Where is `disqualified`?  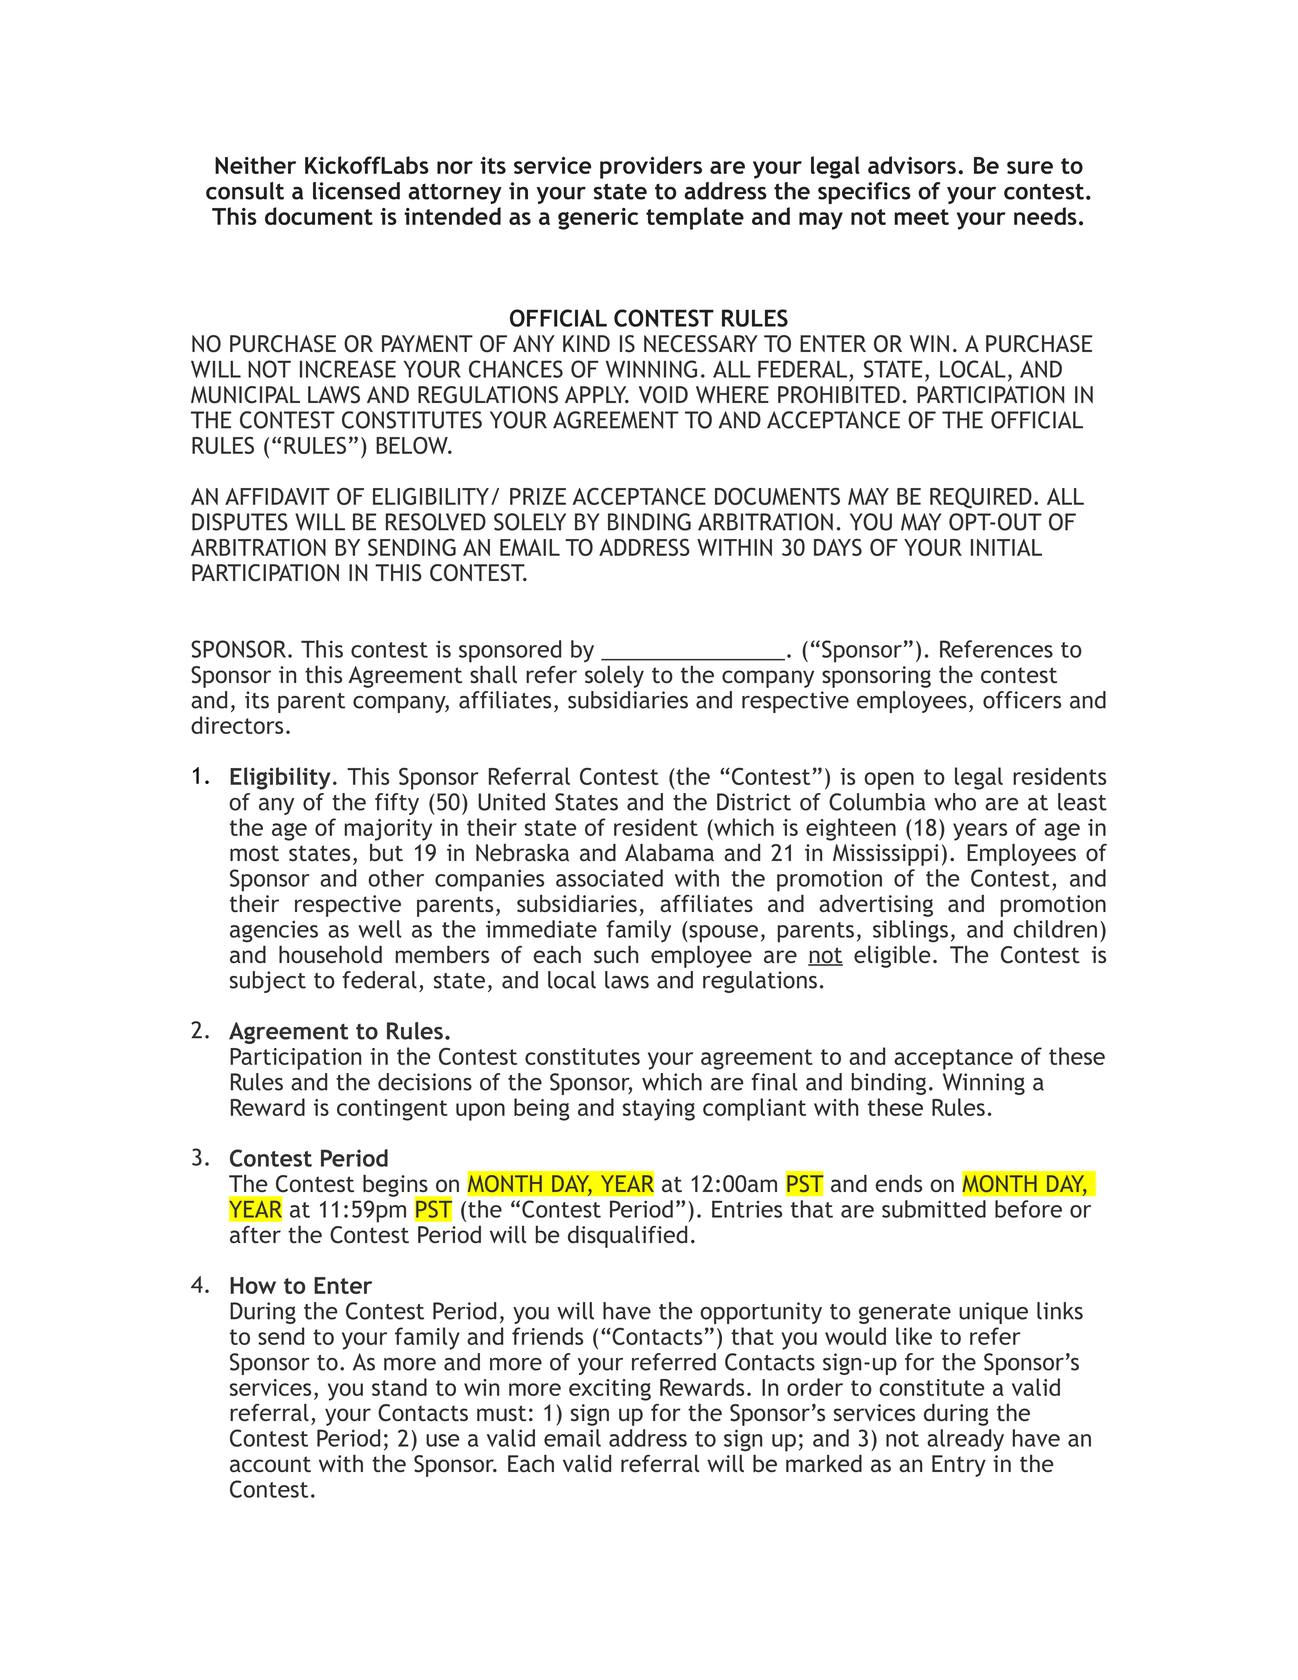 disqualified is located at coordinates (627, 1236).
